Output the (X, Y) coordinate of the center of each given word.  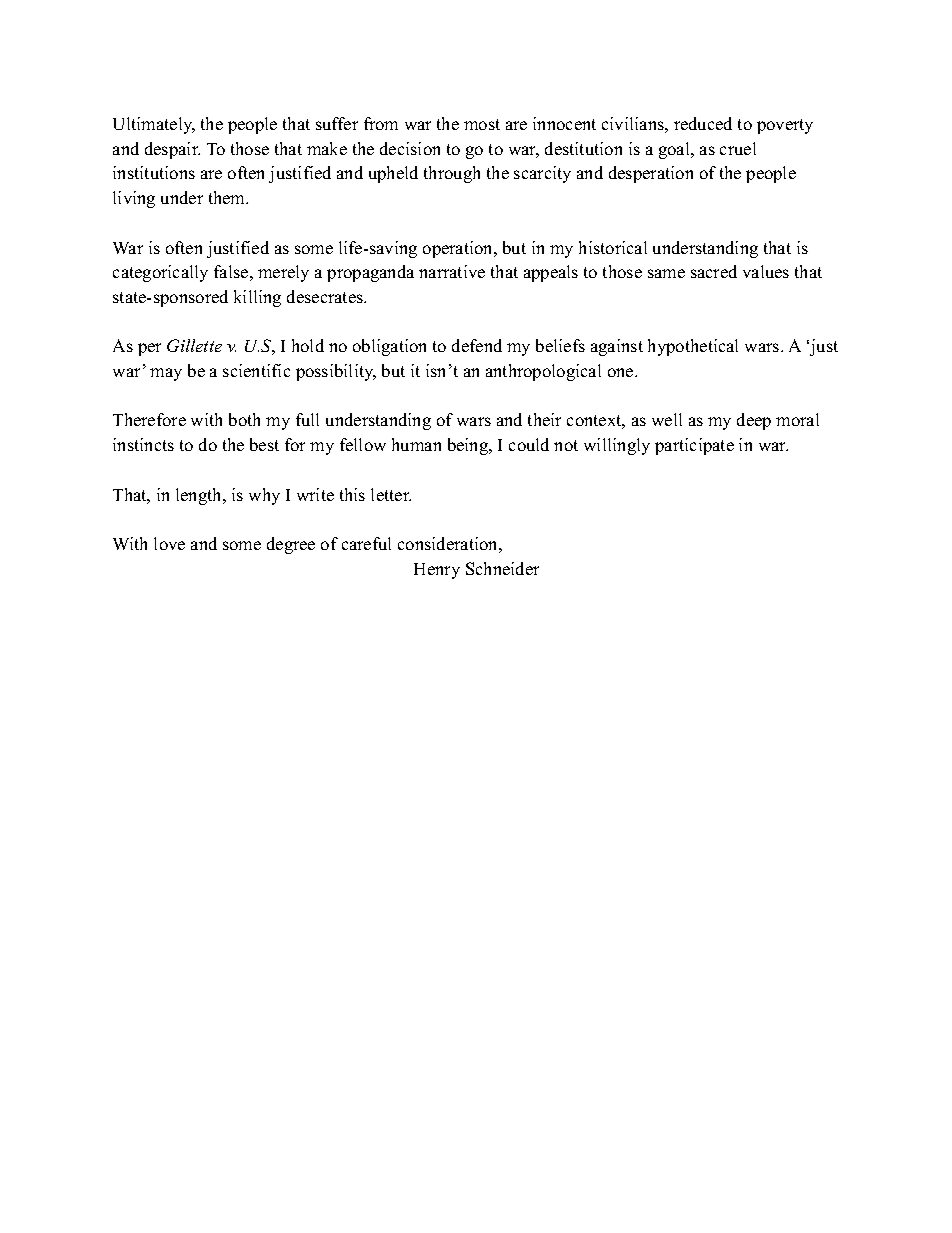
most (482, 124)
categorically (160, 273)
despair (172, 150)
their (544, 419)
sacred (714, 271)
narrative (452, 271)
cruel (738, 148)
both (244, 419)
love (169, 543)
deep (754, 421)
